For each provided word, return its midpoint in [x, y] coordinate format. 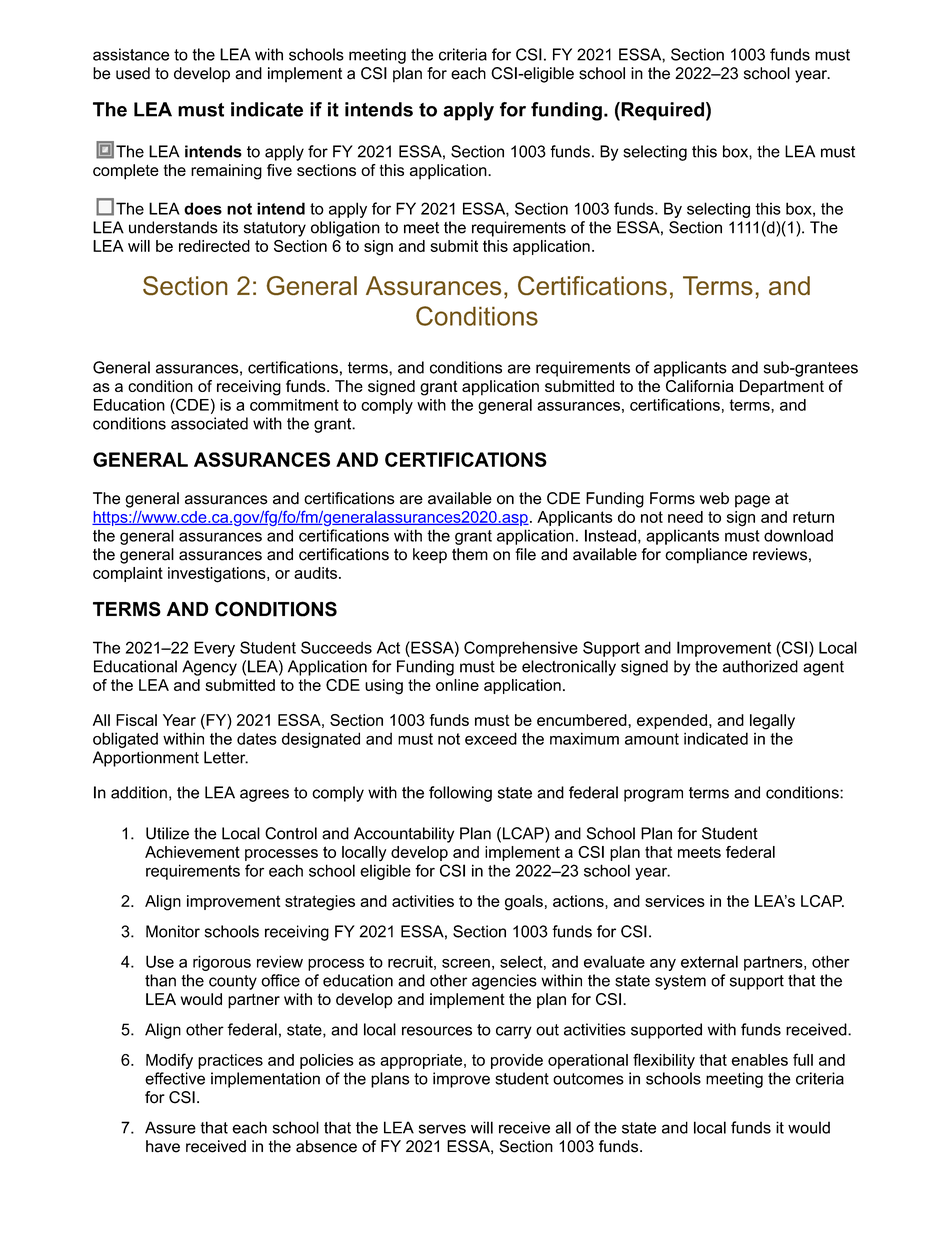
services [675, 901]
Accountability [404, 835]
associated [209, 423]
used [133, 73]
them [470, 554]
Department [782, 388]
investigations [218, 575]
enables [759, 1060]
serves [442, 1129]
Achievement [192, 852]
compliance [706, 556]
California [700, 386]
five [279, 170]
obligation [345, 229]
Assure [170, 1127]
